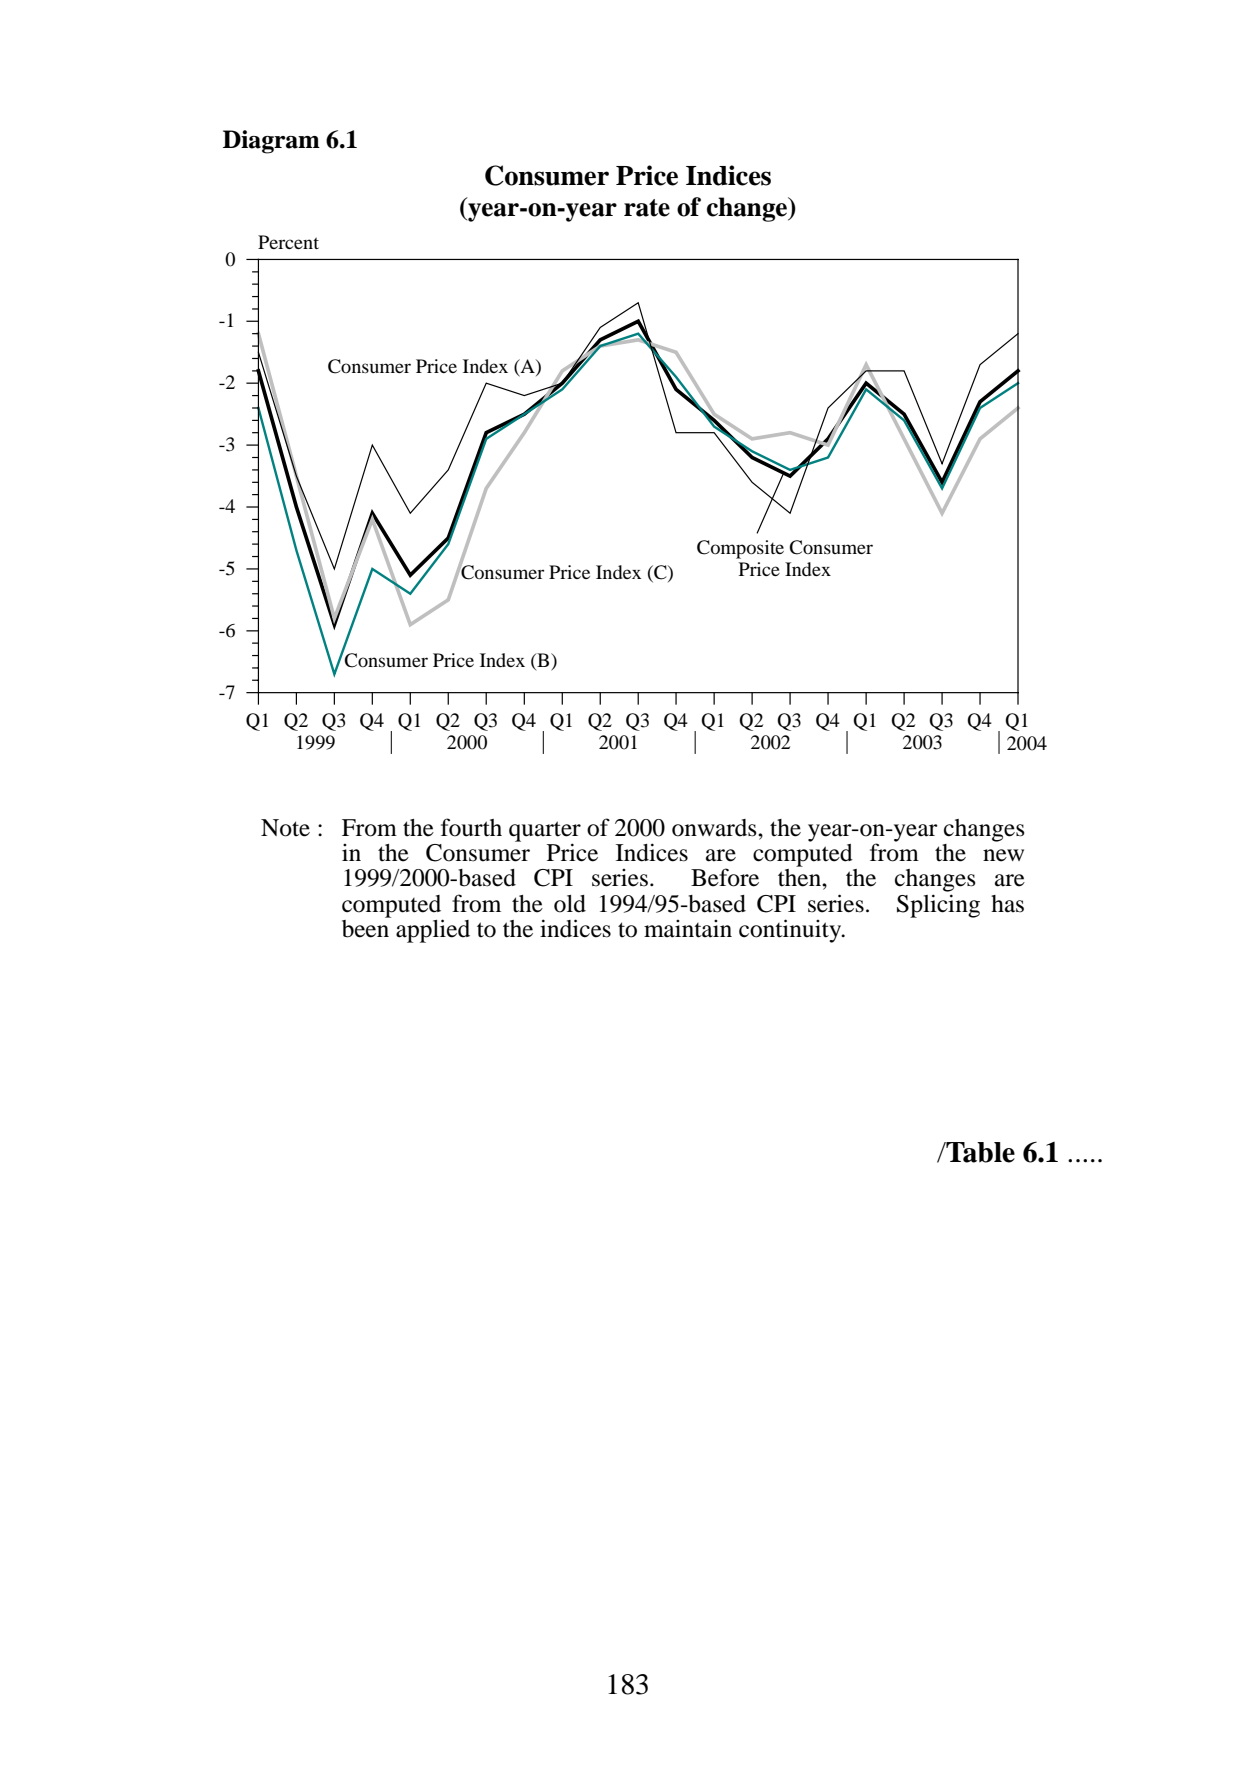 Image resolution: width=1255 pixels, height=1777 pixels. Describe the element at coordinates (285, 828) in the image. I see `Note` at that location.
